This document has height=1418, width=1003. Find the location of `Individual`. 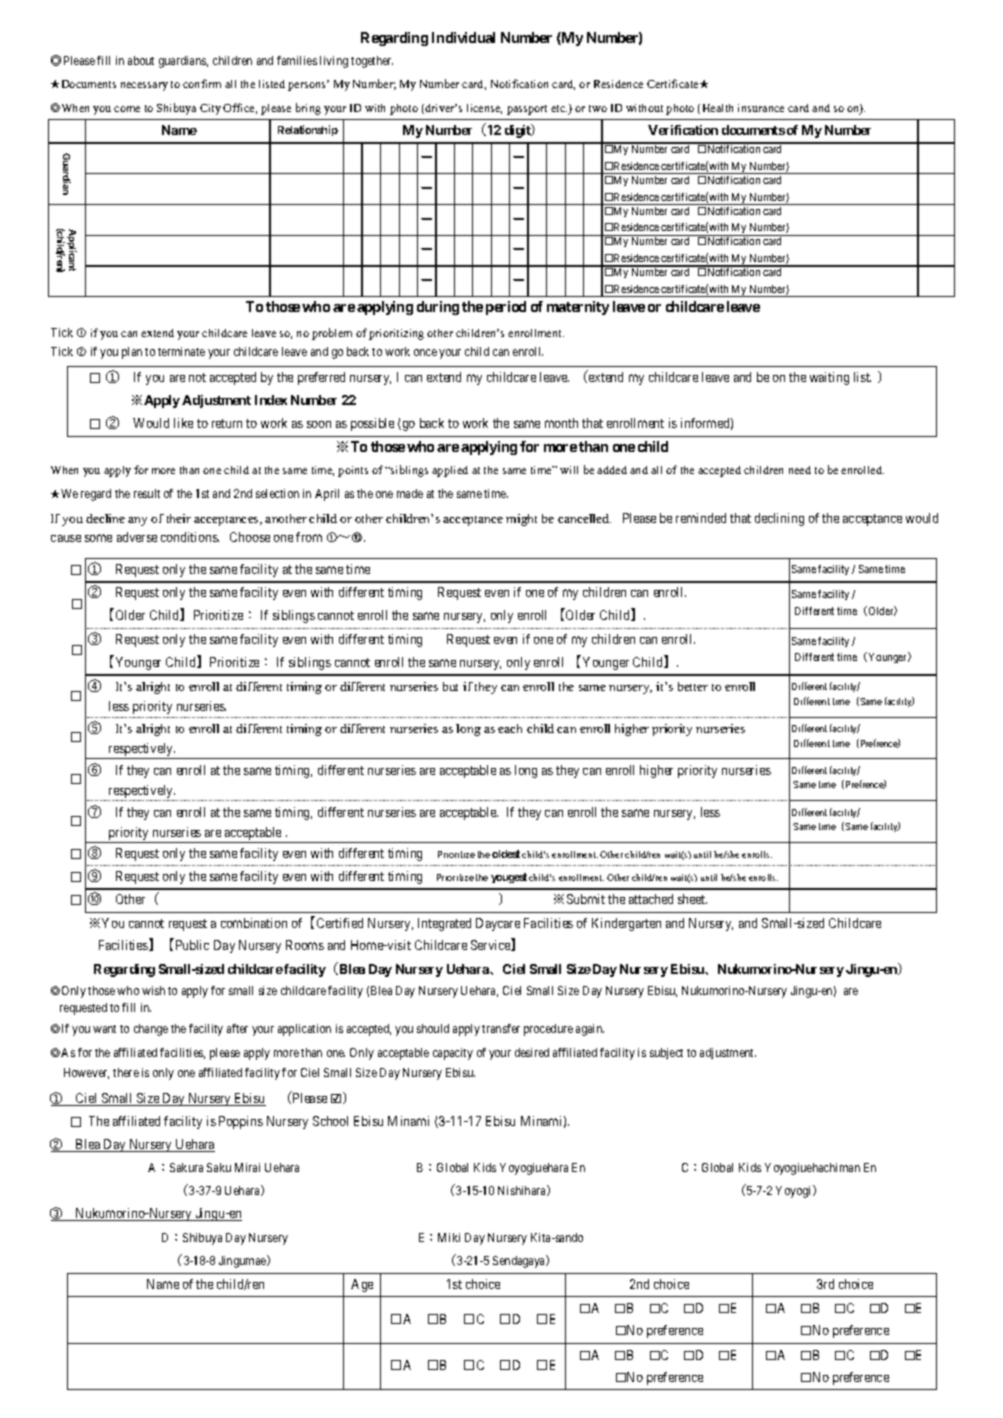

Individual is located at coordinates (463, 37).
